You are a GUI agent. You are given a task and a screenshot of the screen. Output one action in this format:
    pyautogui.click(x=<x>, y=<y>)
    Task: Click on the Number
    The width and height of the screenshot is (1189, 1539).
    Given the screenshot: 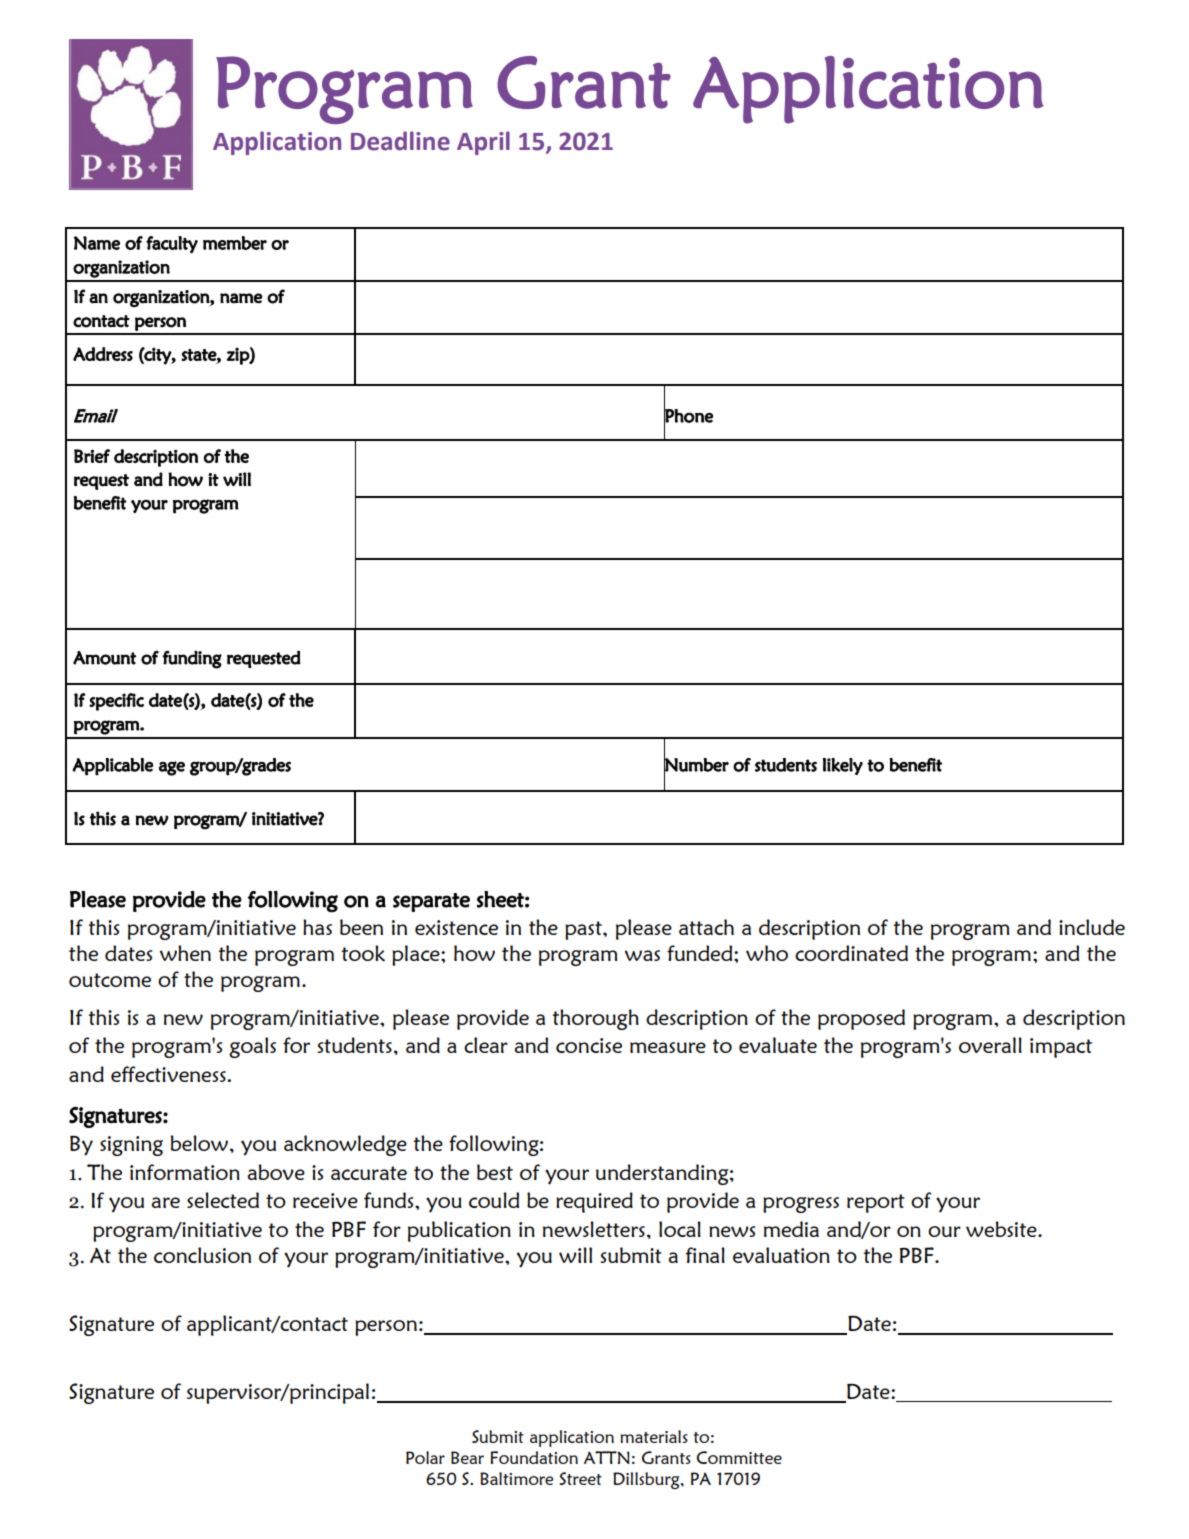 What is the action you would take?
    pyautogui.click(x=696, y=765)
